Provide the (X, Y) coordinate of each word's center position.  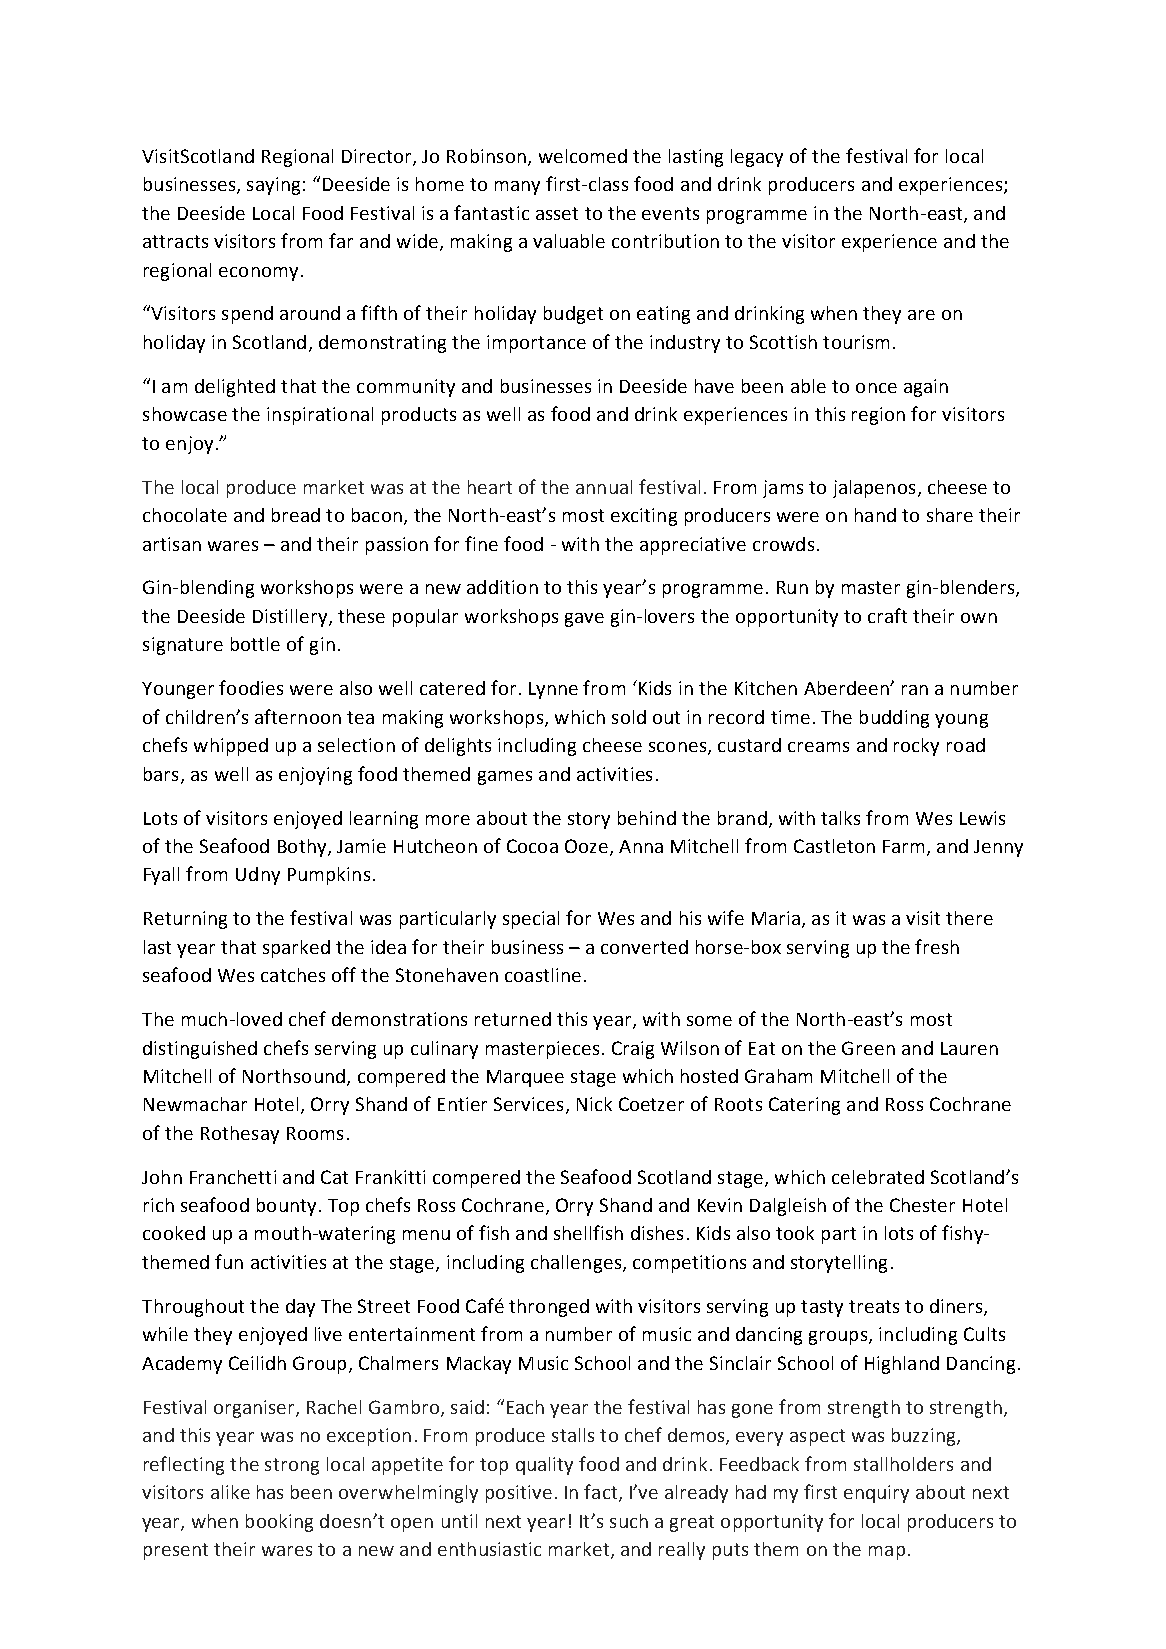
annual (604, 487)
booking (279, 1523)
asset (557, 213)
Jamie (361, 846)
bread (296, 515)
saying (273, 186)
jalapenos (874, 489)
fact (600, 1491)
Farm (903, 846)
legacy (757, 158)
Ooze (586, 846)
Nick (594, 1104)
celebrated (878, 1177)
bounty (286, 1207)
